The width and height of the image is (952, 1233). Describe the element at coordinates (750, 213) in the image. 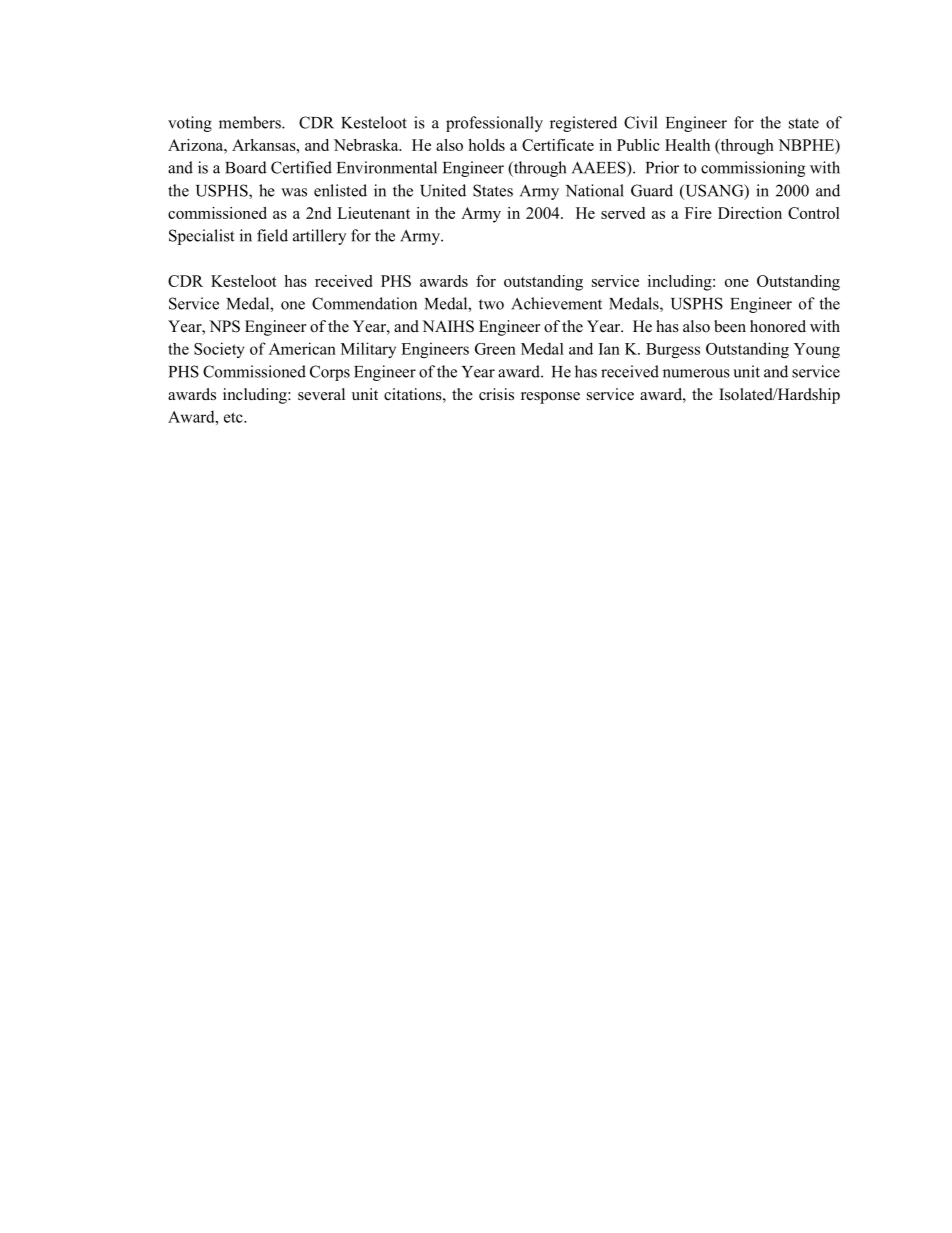

I see `Direction` at that location.
